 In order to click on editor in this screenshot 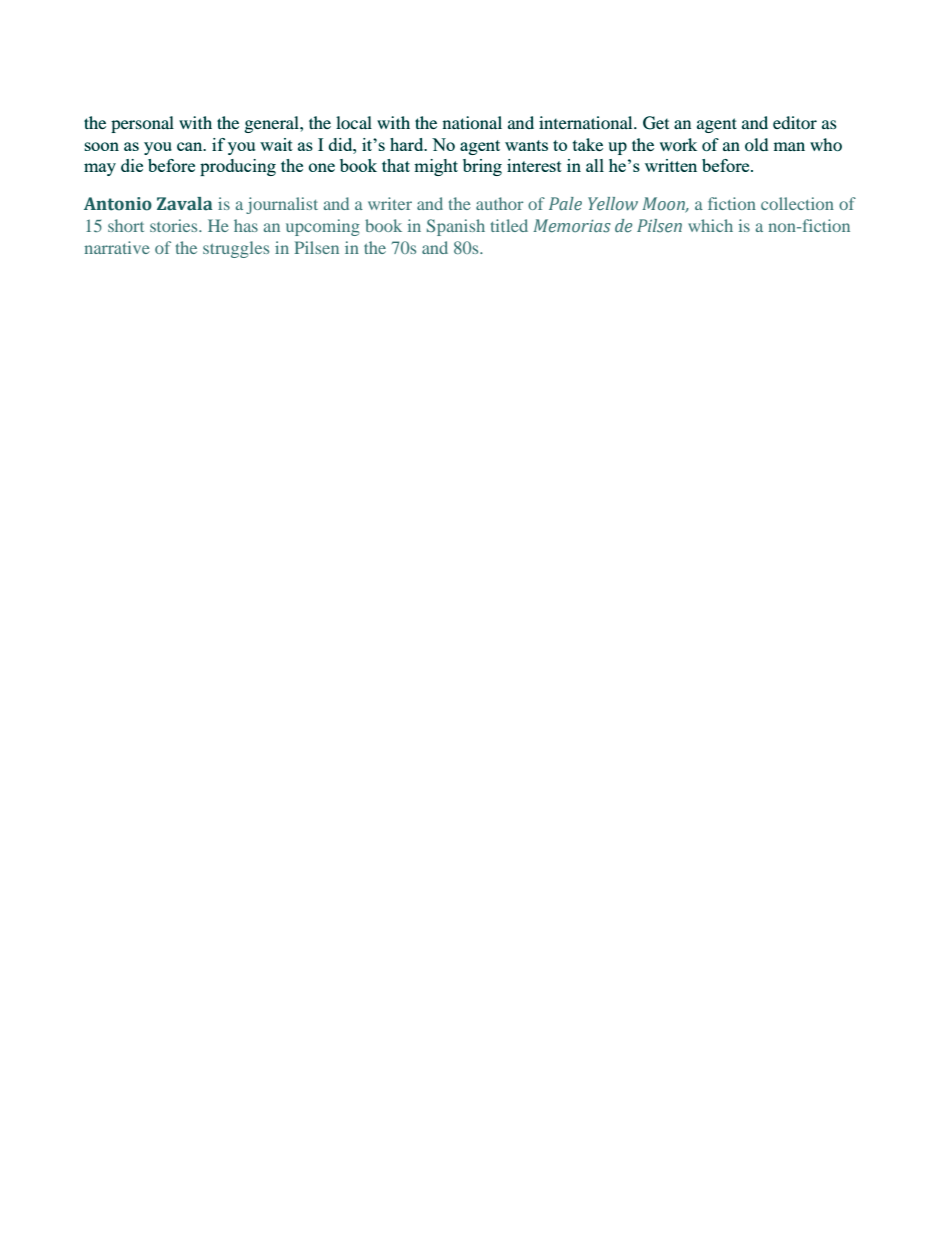, I will do `click(795, 122)`.
